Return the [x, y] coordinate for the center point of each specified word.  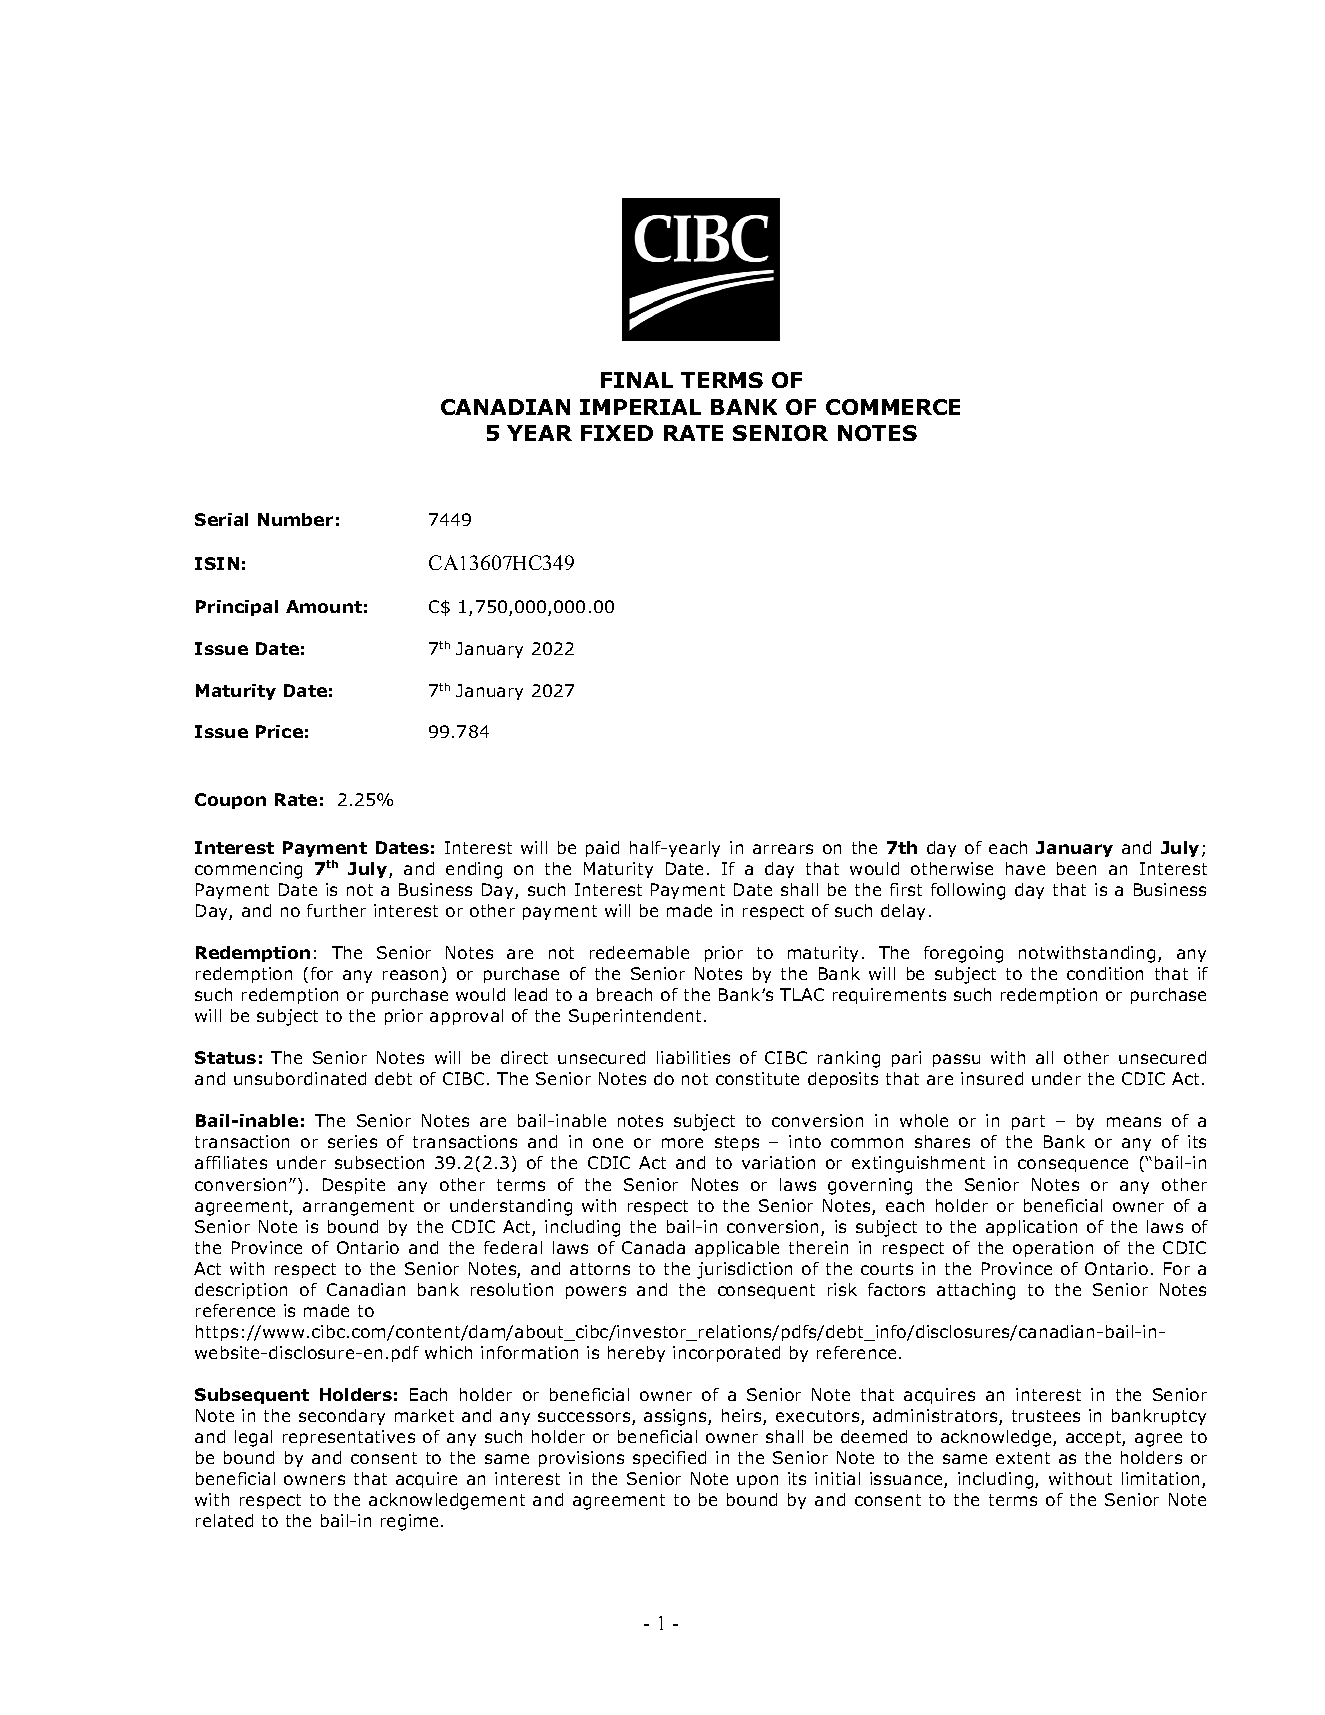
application [1031, 1228]
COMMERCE [893, 407]
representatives [349, 1438]
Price [279, 731]
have [1025, 868]
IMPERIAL [640, 407]
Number [295, 519]
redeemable [639, 952]
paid [602, 849]
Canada [653, 1247]
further [336, 910]
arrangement [358, 1208]
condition [1105, 973]
